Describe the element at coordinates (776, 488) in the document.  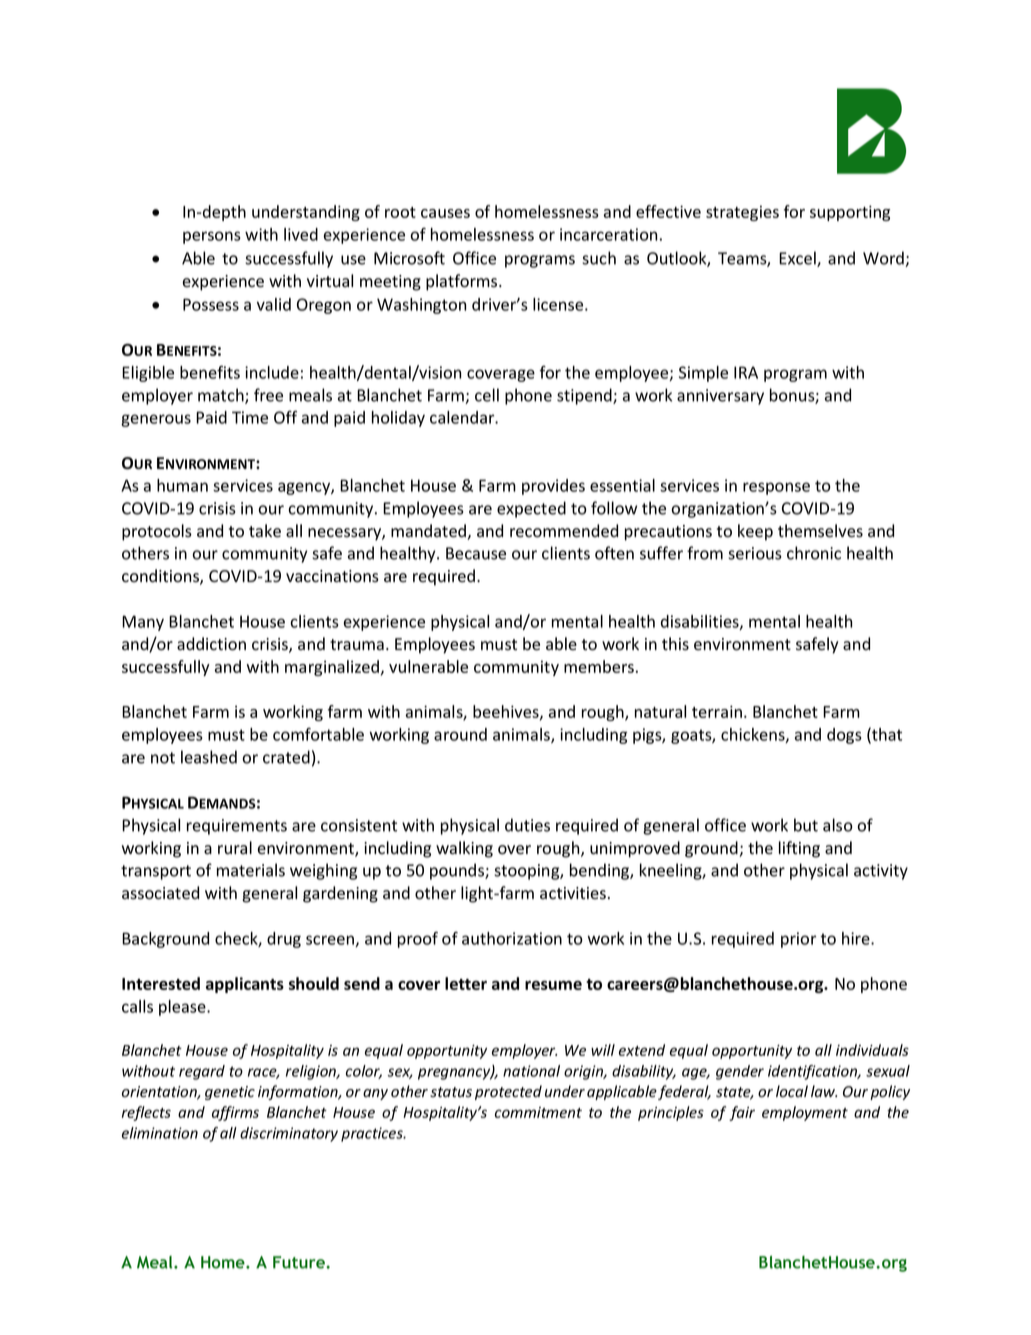
I see `response` at that location.
